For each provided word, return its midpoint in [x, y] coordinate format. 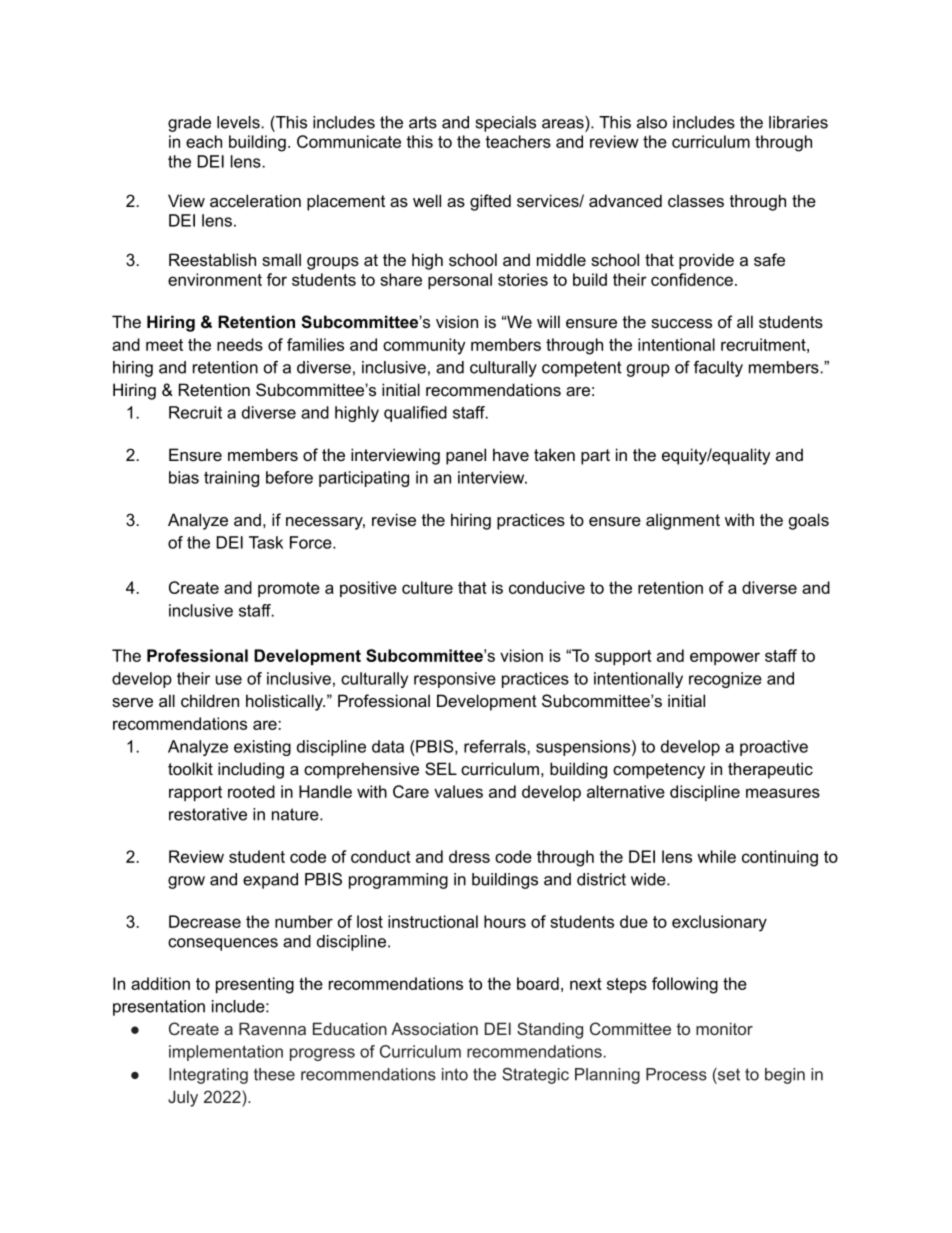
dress [469, 856]
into [455, 1074]
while [716, 856]
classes [696, 200]
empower [725, 658]
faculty [718, 369]
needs [240, 344]
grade [189, 124]
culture [427, 587]
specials [506, 124]
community [424, 346]
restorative [208, 814]
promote [289, 589]
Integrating [208, 1076]
